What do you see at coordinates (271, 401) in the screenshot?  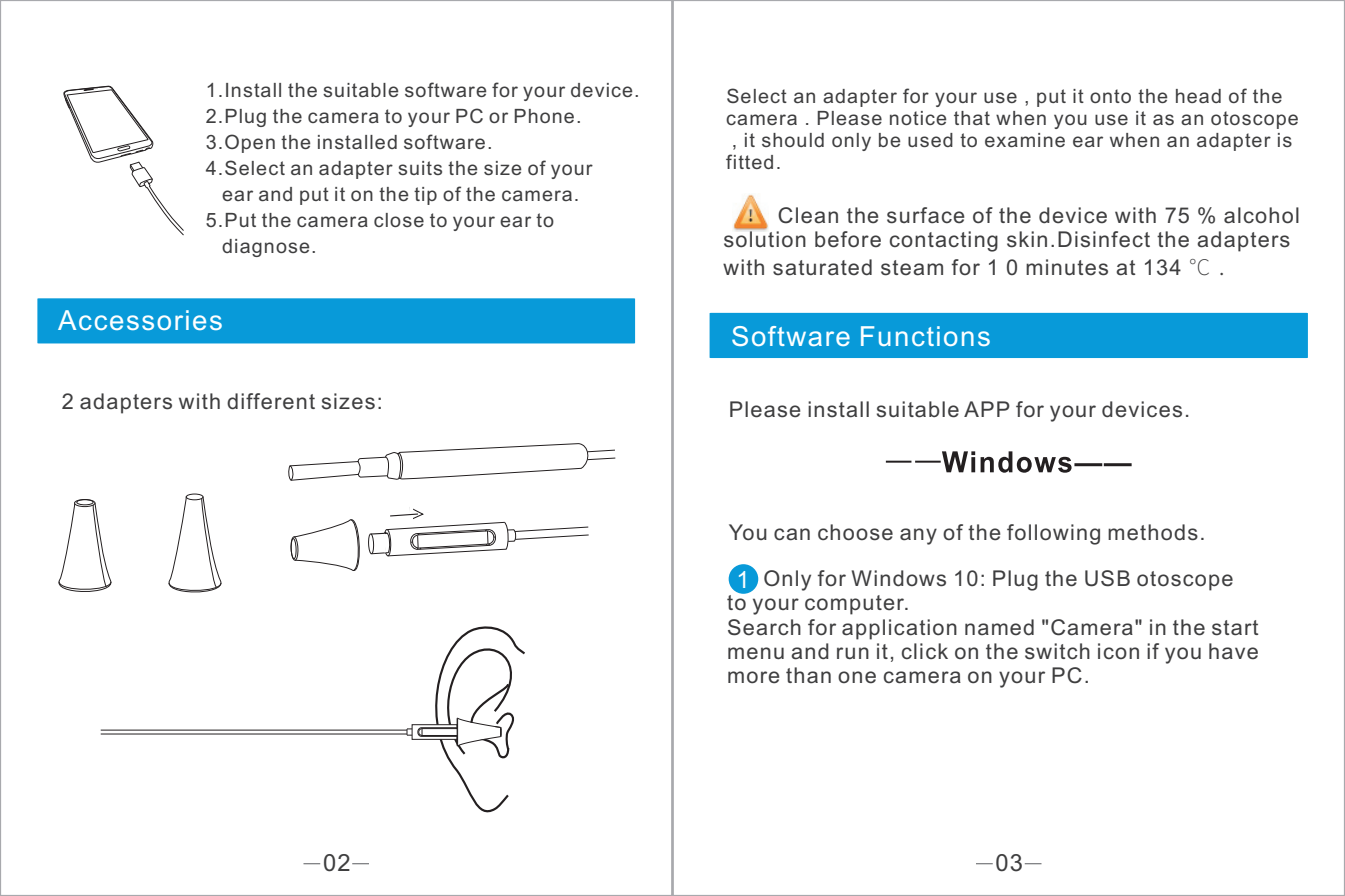 I see `different` at bounding box center [271, 401].
